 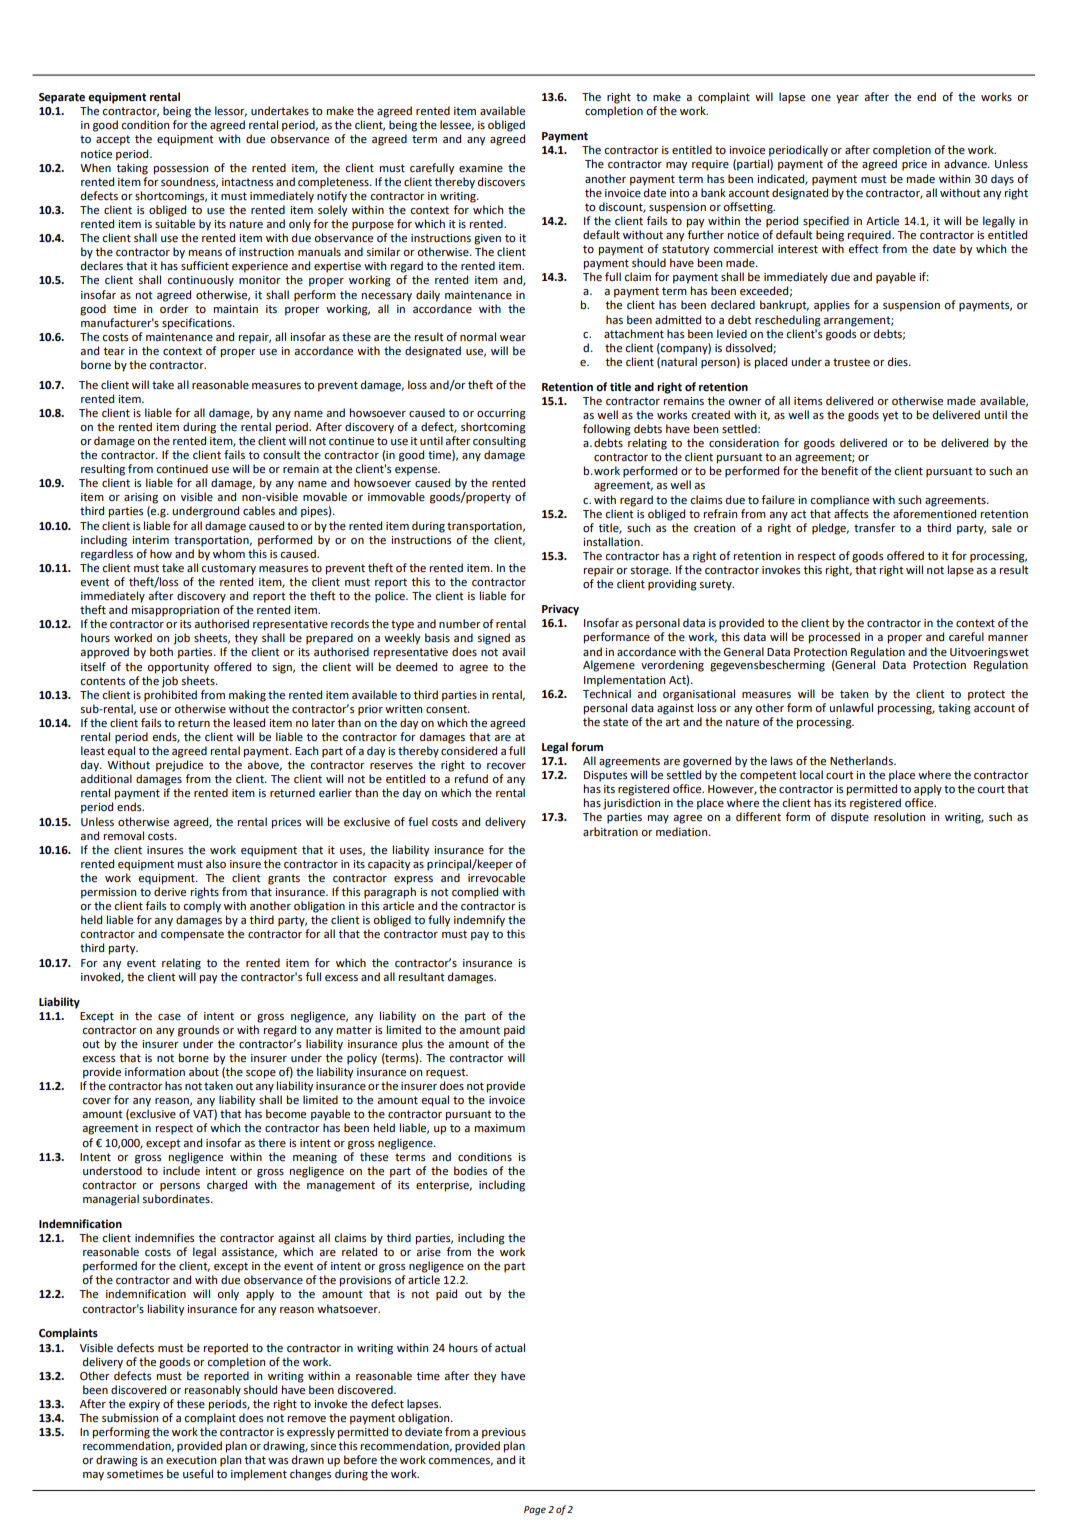 I want to click on possession, so click(x=181, y=169).
